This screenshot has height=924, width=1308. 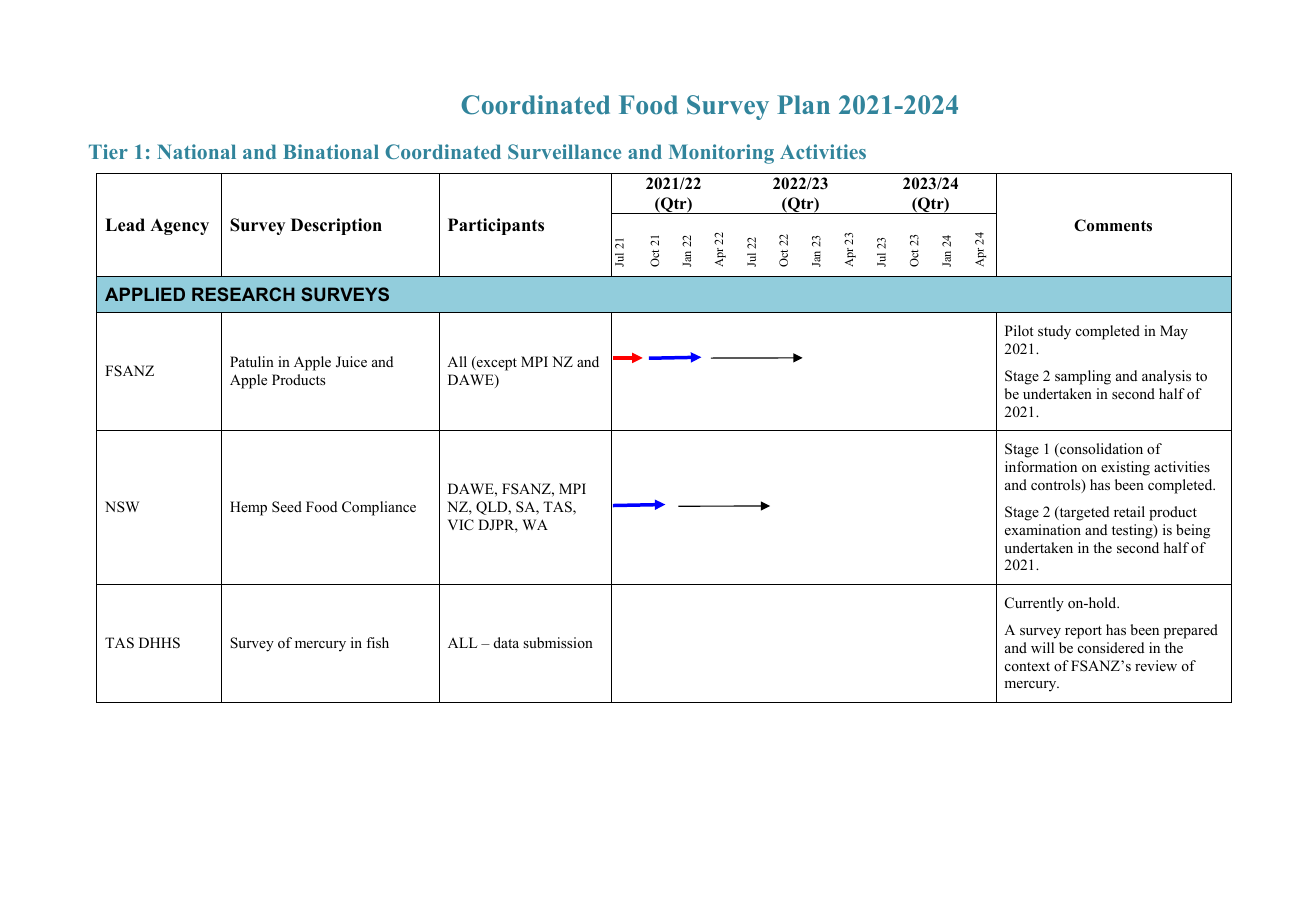 I want to click on Plan, so click(x=803, y=104).
